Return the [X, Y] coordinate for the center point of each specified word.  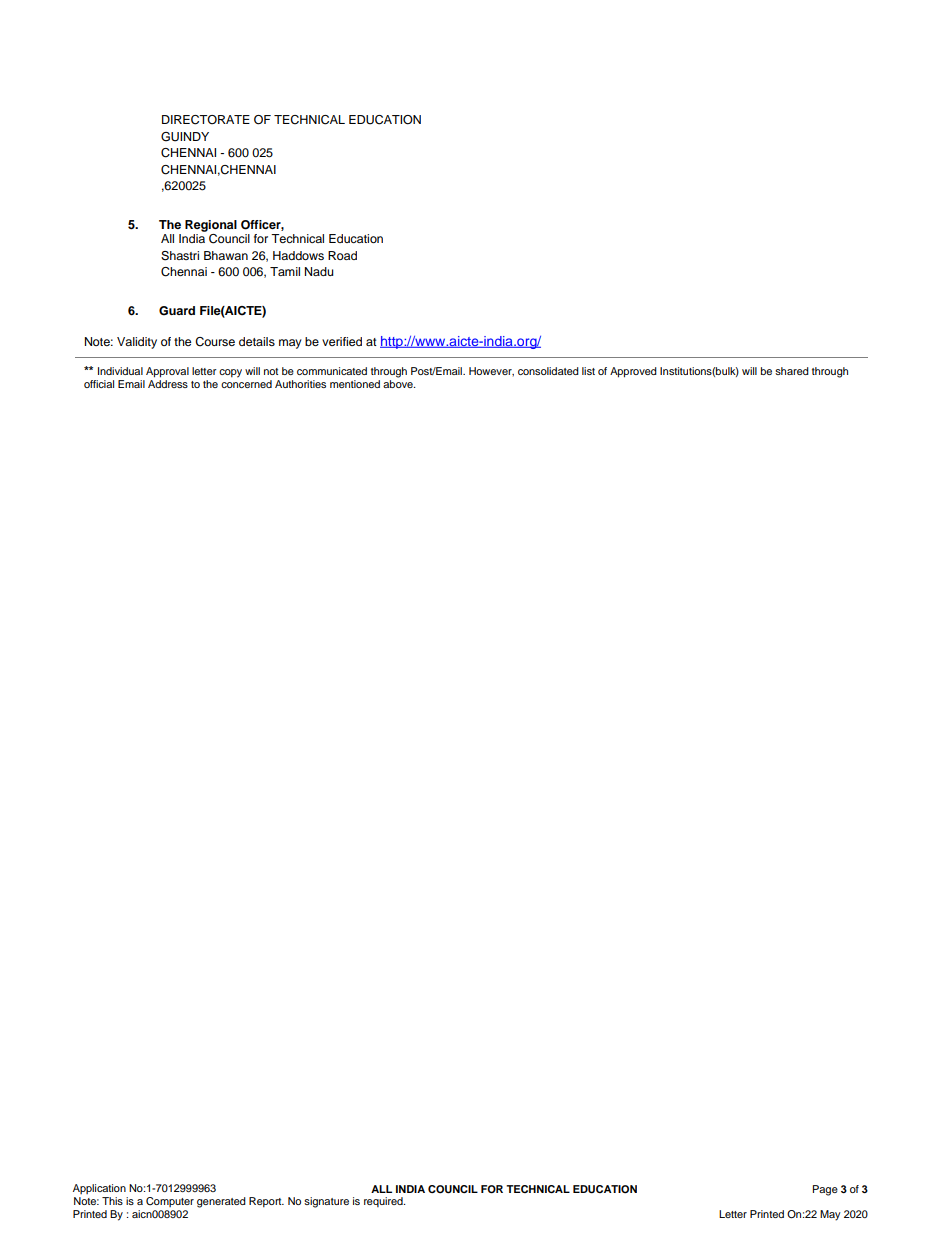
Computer [170, 1202]
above [399, 382]
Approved [633, 372]
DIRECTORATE [206, 120]
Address [168, 382]
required [384, 1202]
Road [342, 255]
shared [792, 371]
